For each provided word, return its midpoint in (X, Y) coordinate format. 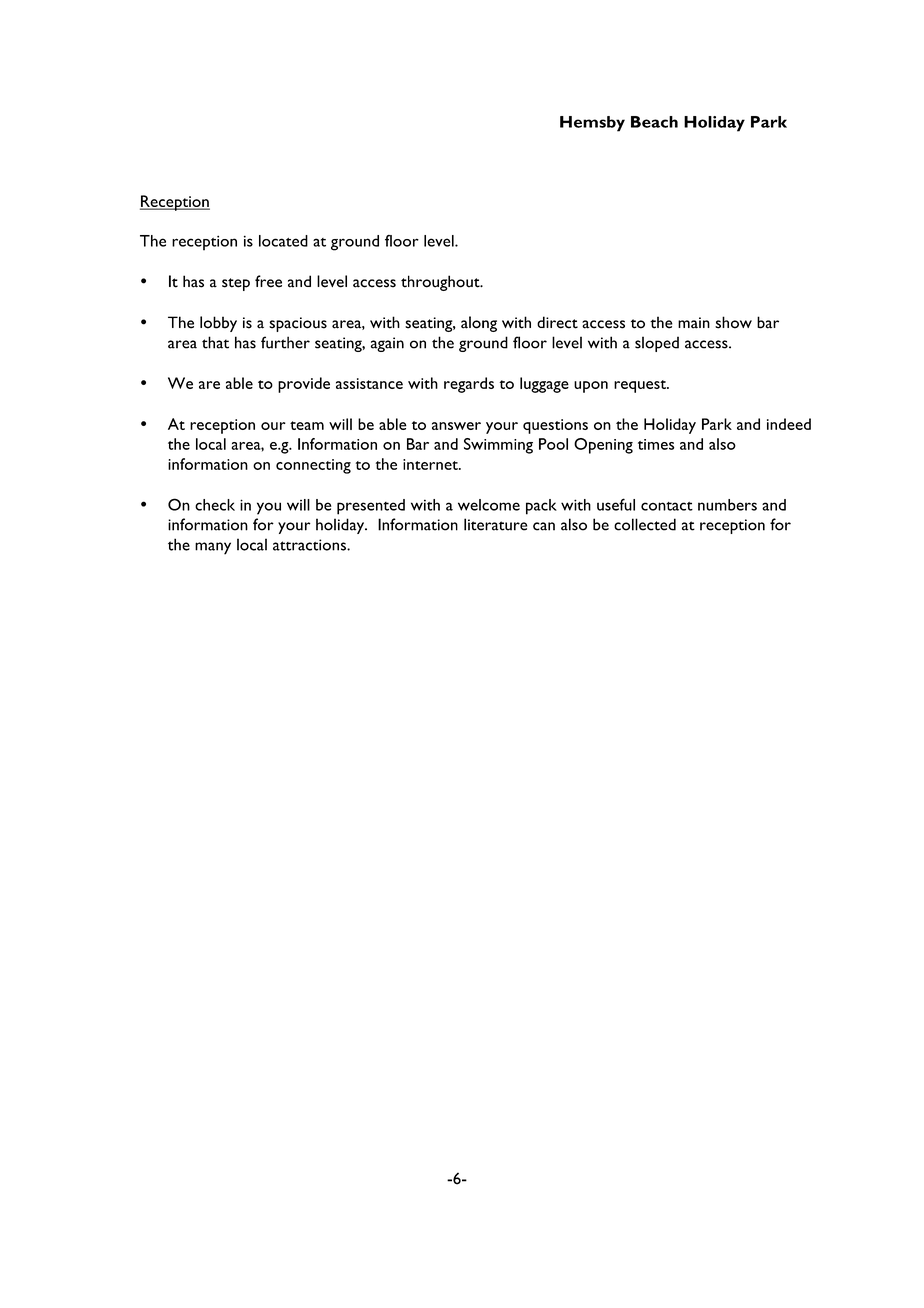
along (479, 324)
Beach (654, 122)
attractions (310, 545)
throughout (441, 283)
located (283, 241)
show (733, 322)
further (285, 342)
